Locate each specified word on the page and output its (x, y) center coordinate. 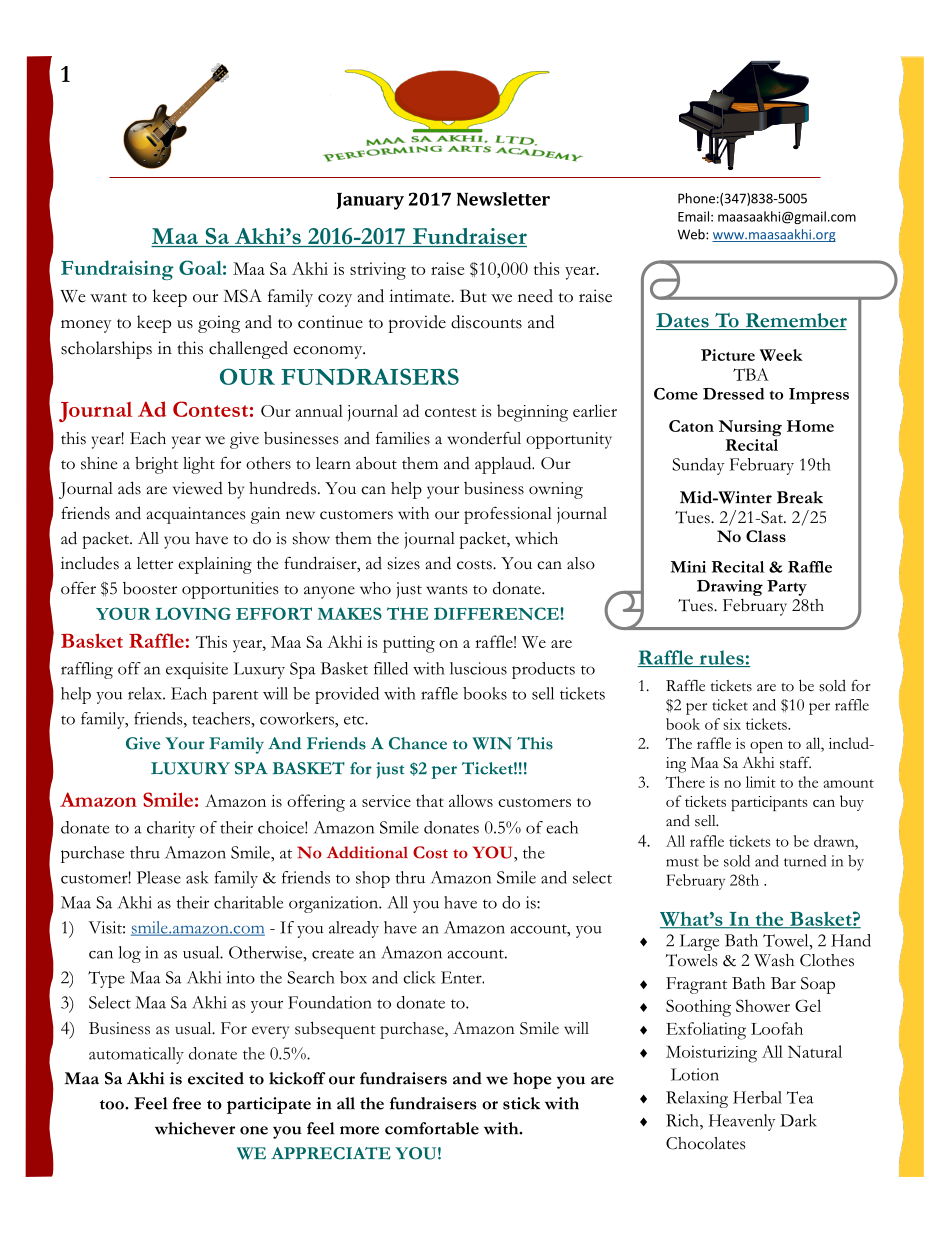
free (187, 1103)
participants (769, 803)
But (473, 295)
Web (692, 234)
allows (471, 800)
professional (508, 515)
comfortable (432, 1128)
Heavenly (742, 1122)
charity (171, 829)
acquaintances (196, 515)
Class (766, 536)
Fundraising (117, 270)
